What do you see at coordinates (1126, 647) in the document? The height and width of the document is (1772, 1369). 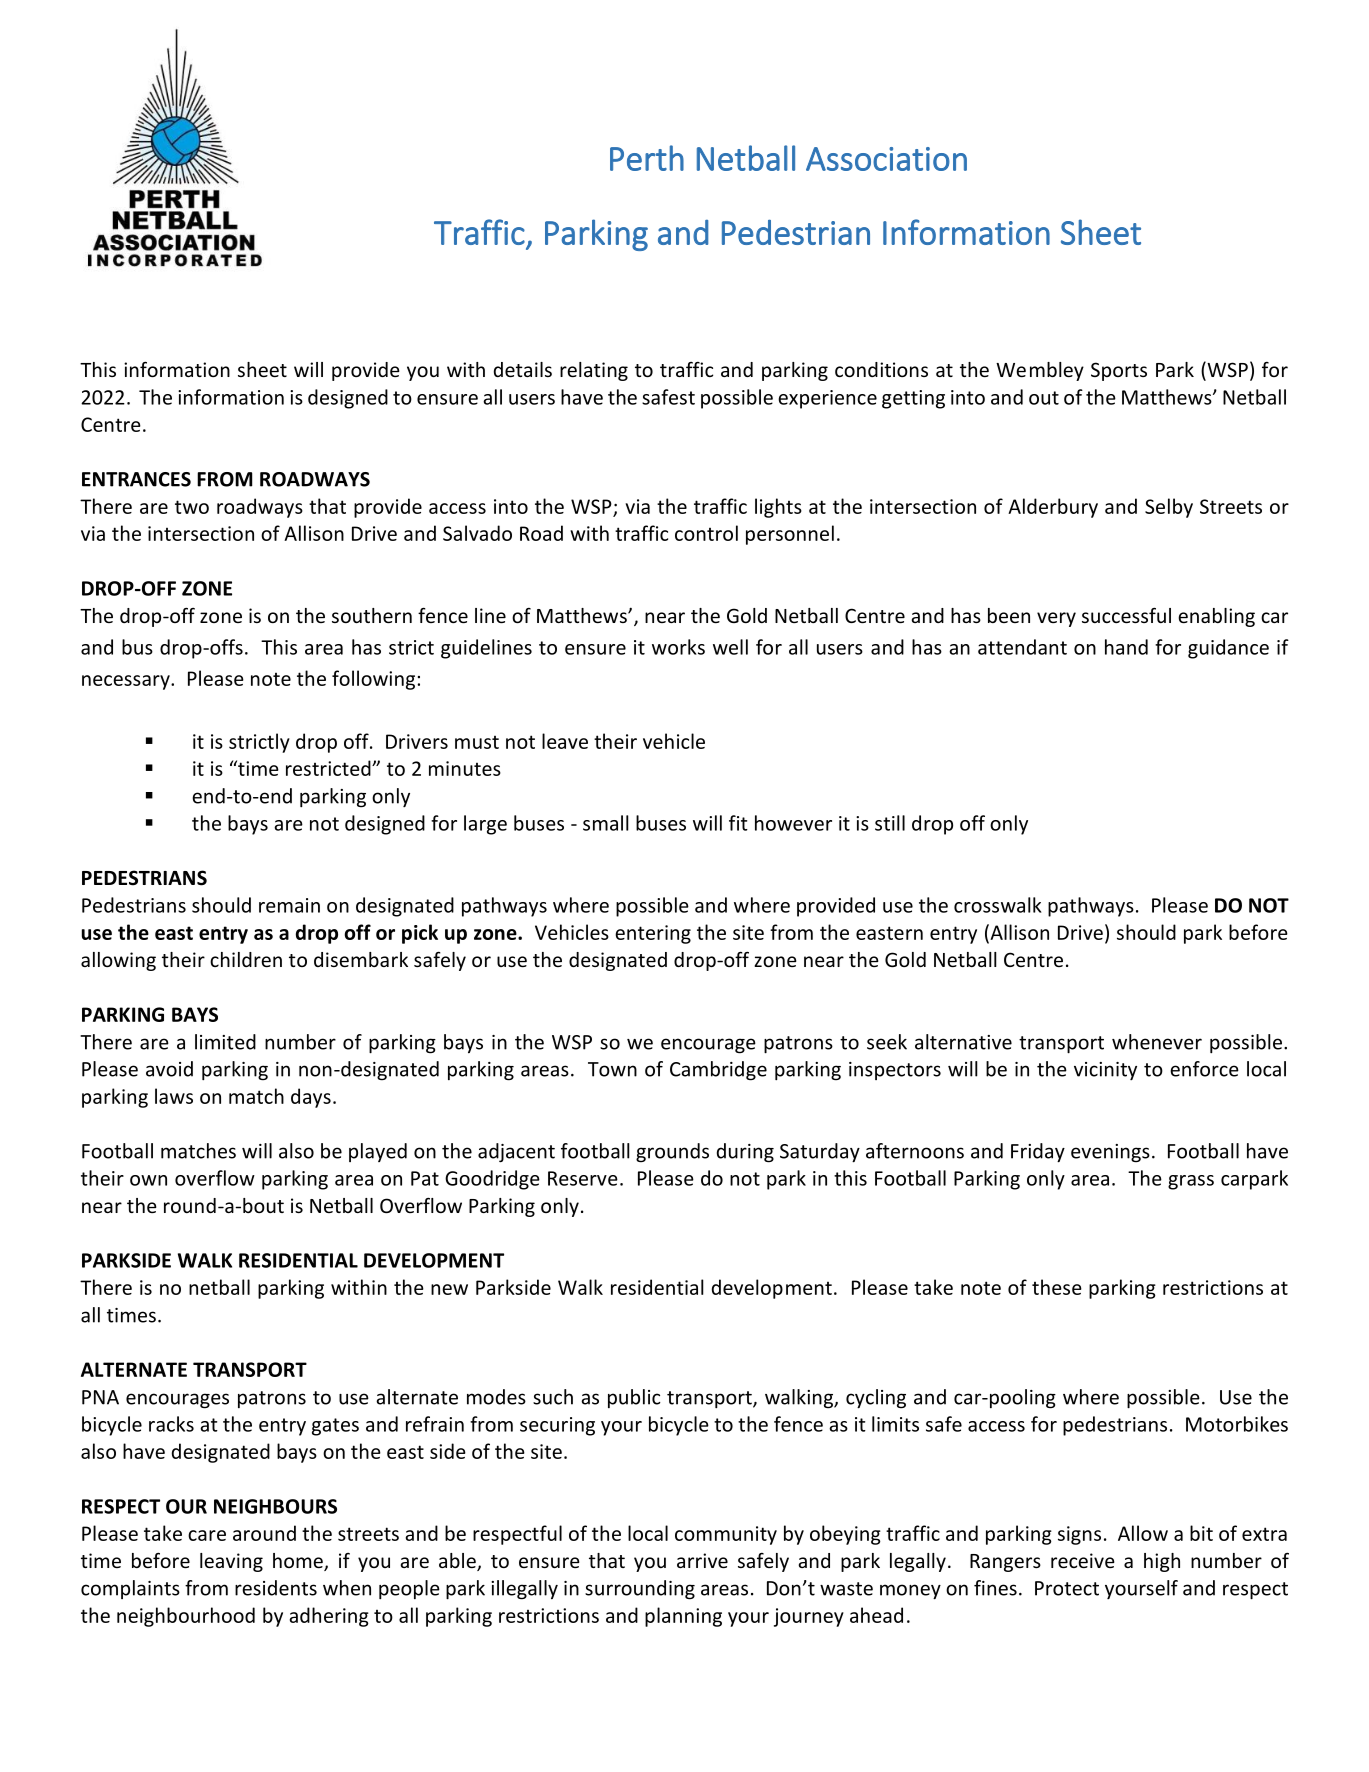 I see `hand` at bounding box center [1126, 647].
